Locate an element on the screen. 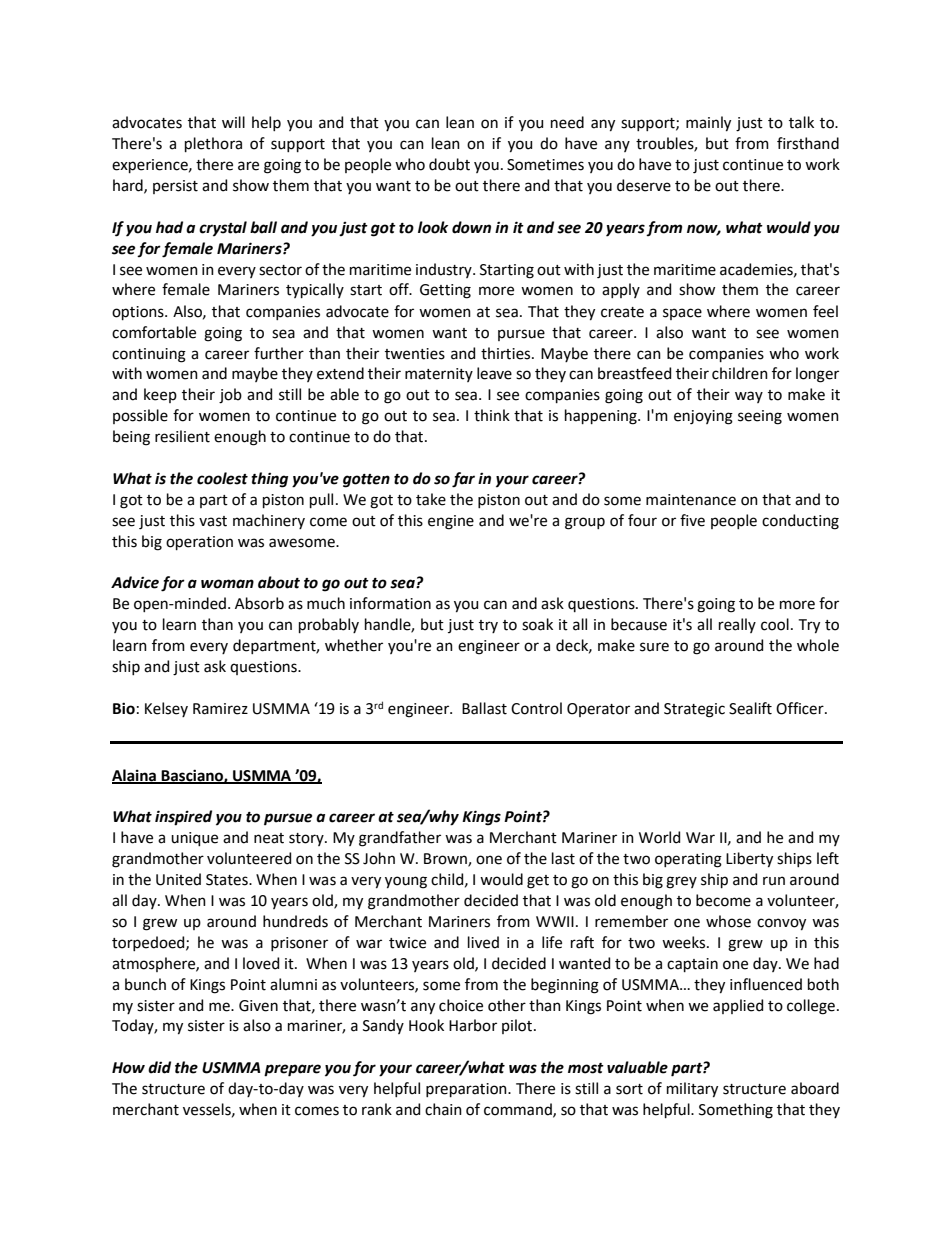 The width and height of the screenshot is (952, 1233). mainly is located at coordinates (708, 124).
